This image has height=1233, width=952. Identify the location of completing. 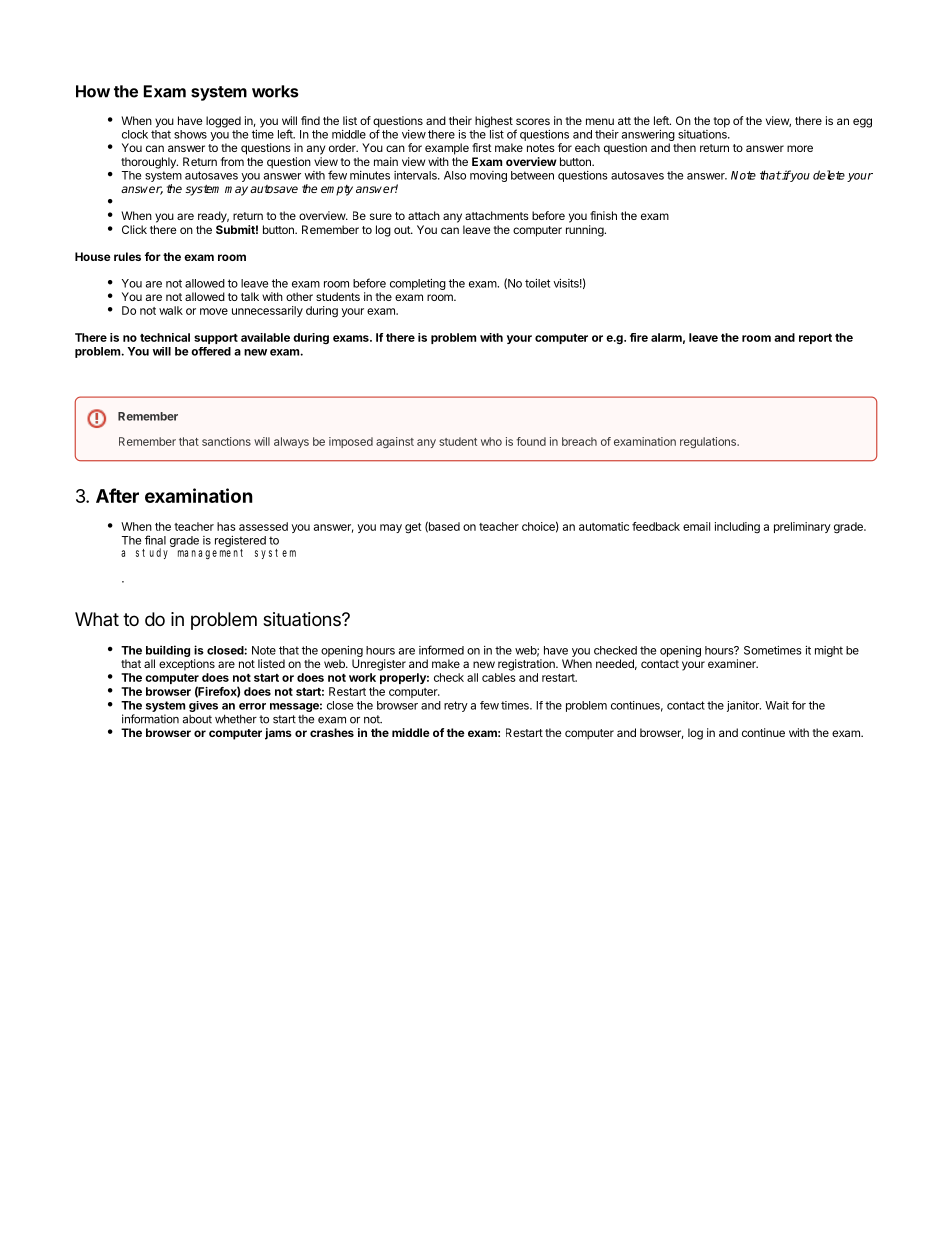
(418, 284).
